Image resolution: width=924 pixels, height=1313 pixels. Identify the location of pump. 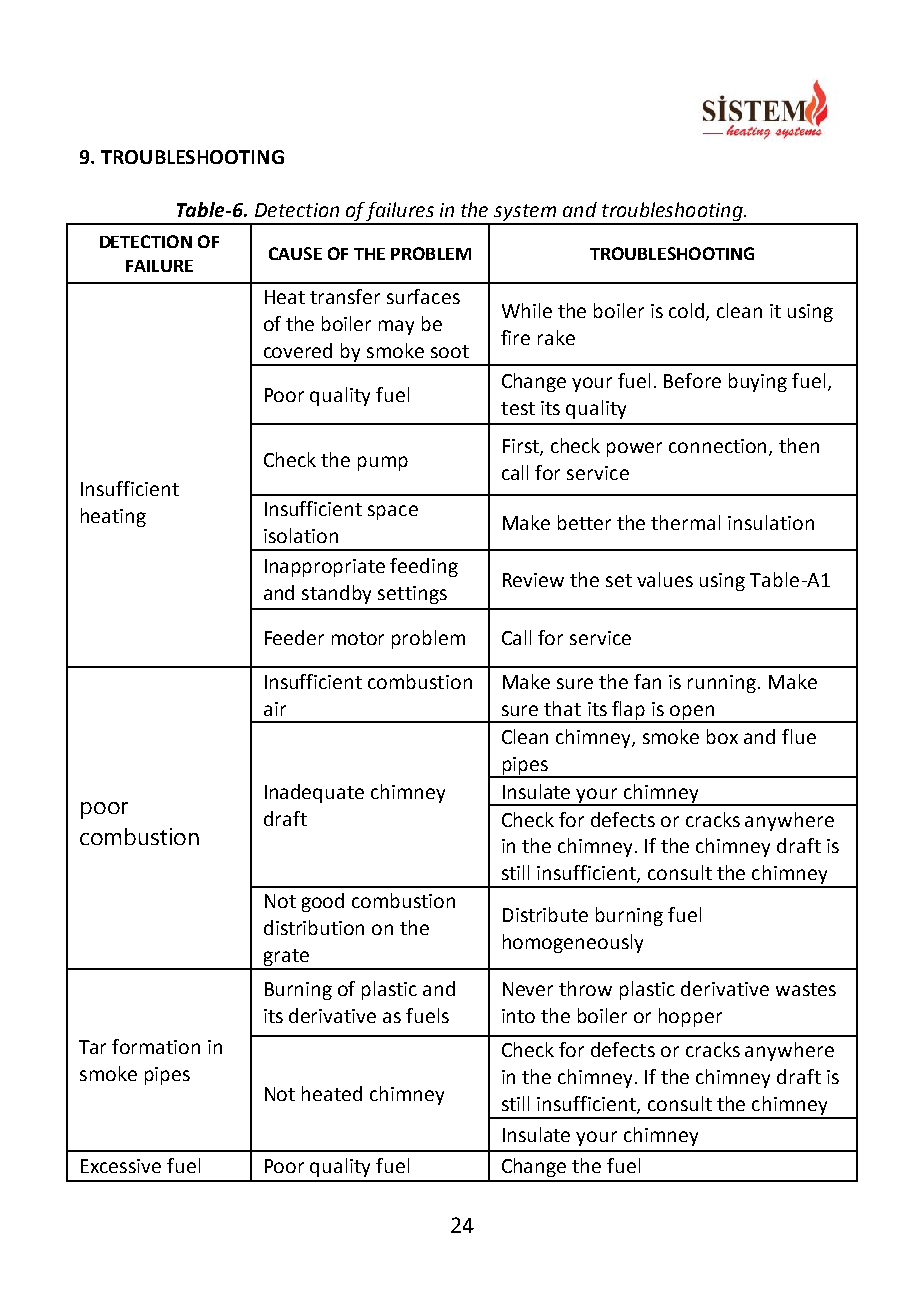
(383, 463).
